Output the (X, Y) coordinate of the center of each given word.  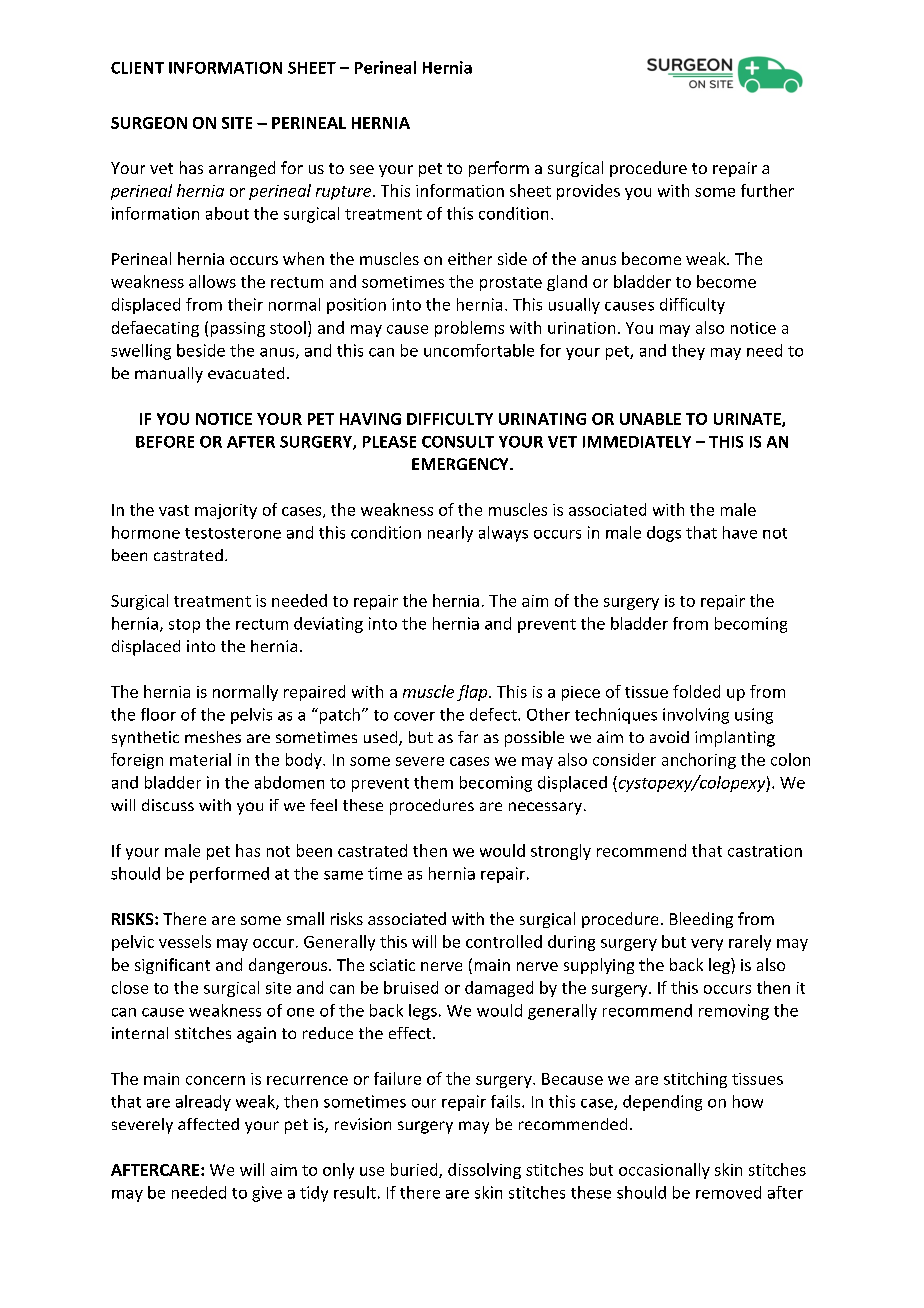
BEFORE (165, 442)
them (433, 782)
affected (208, 1124)
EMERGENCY (461, 464)
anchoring (699, 761)
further (767, 190)
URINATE (748, 420)
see (362, 169)
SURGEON (149, 123)
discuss (168, 805)
